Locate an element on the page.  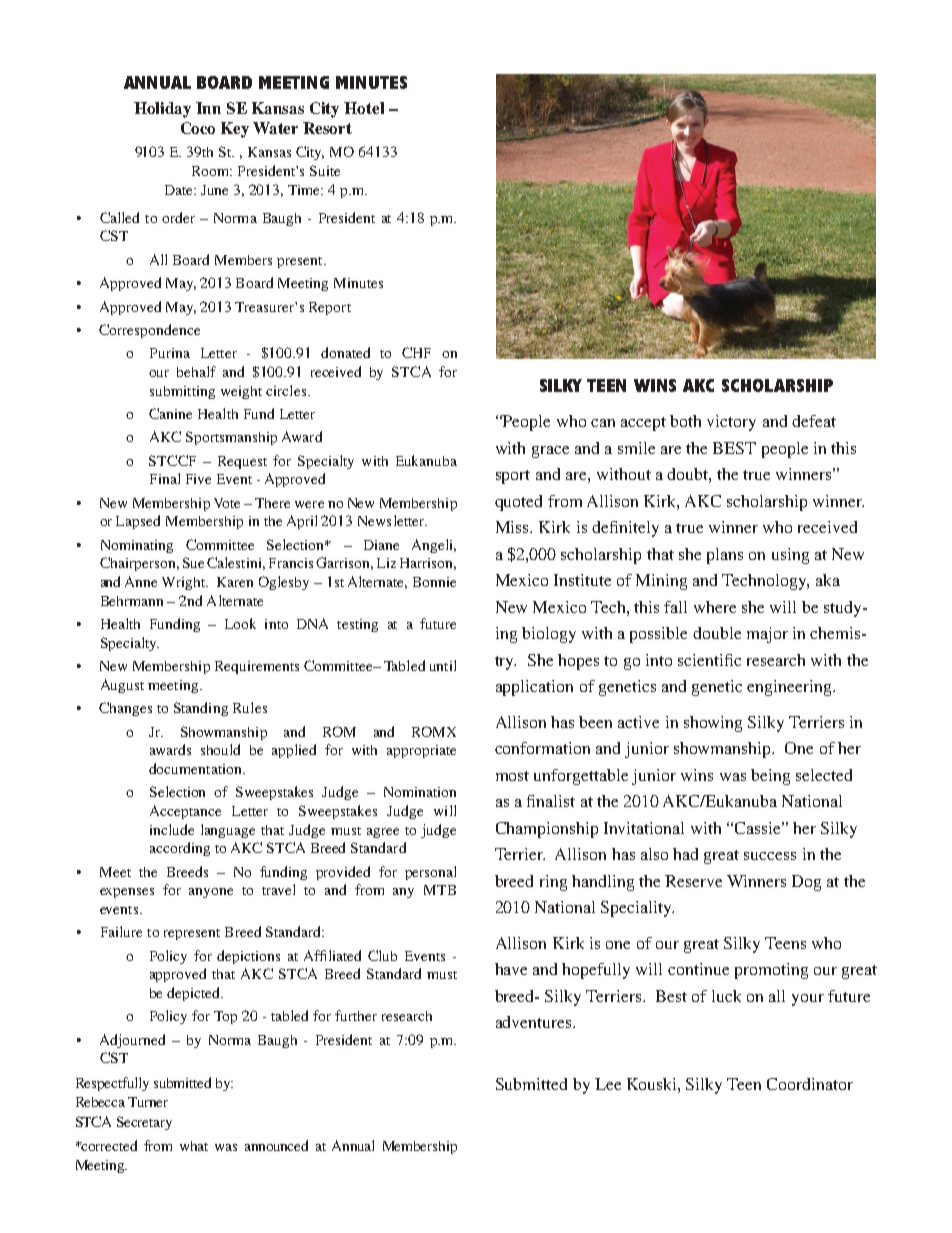
success is located at coordinates (770, 856).
